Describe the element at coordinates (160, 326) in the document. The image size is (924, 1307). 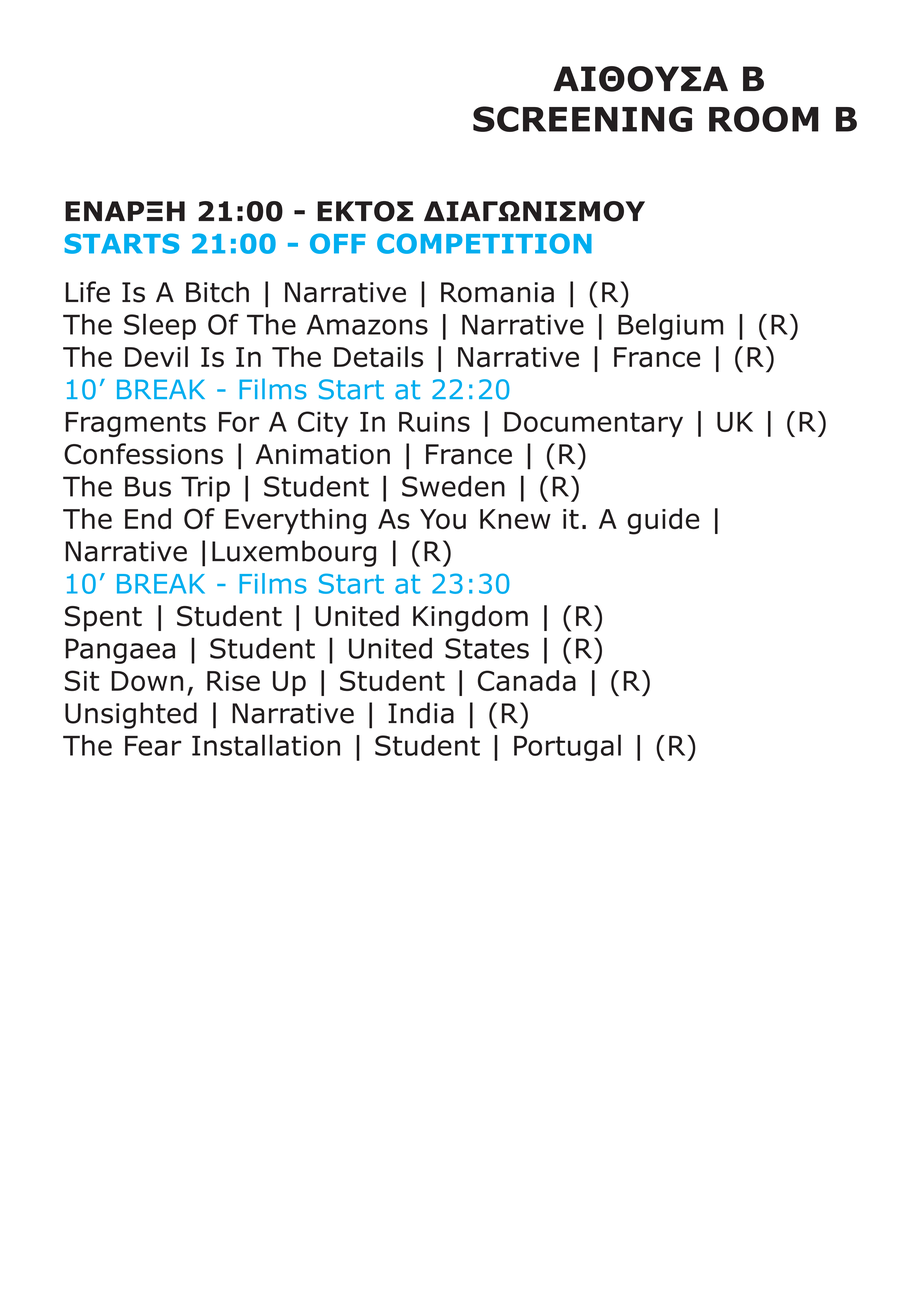
I see `Sleep` at that location.
